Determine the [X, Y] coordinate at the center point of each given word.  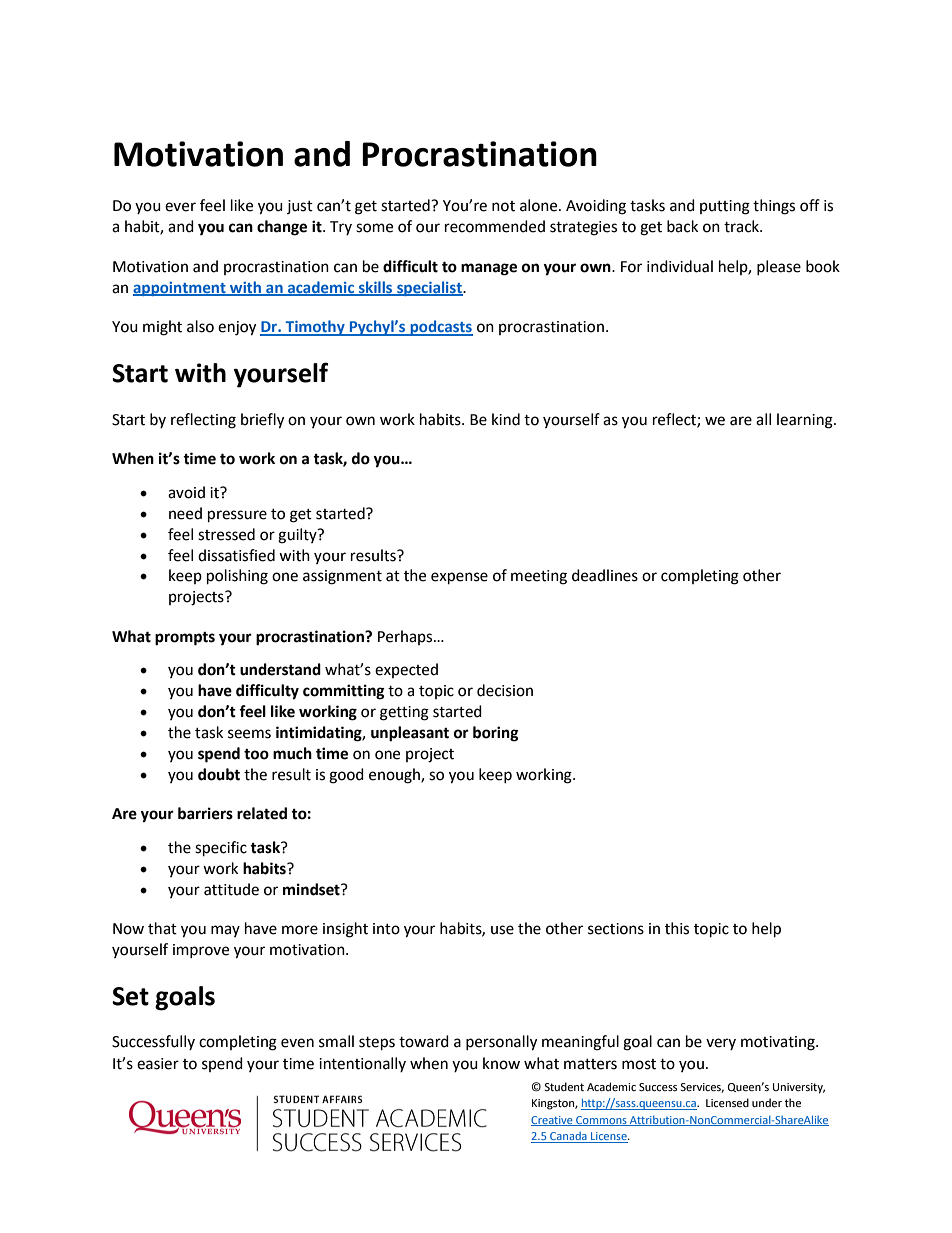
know [501, 1063]
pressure [237, 516]
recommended [495, 226]
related [262, 813]
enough [395, 776]
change [282, 228]
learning [806, 421]
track [742, 226]
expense [459, 578]
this [677, 928]
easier [158, 1064]
